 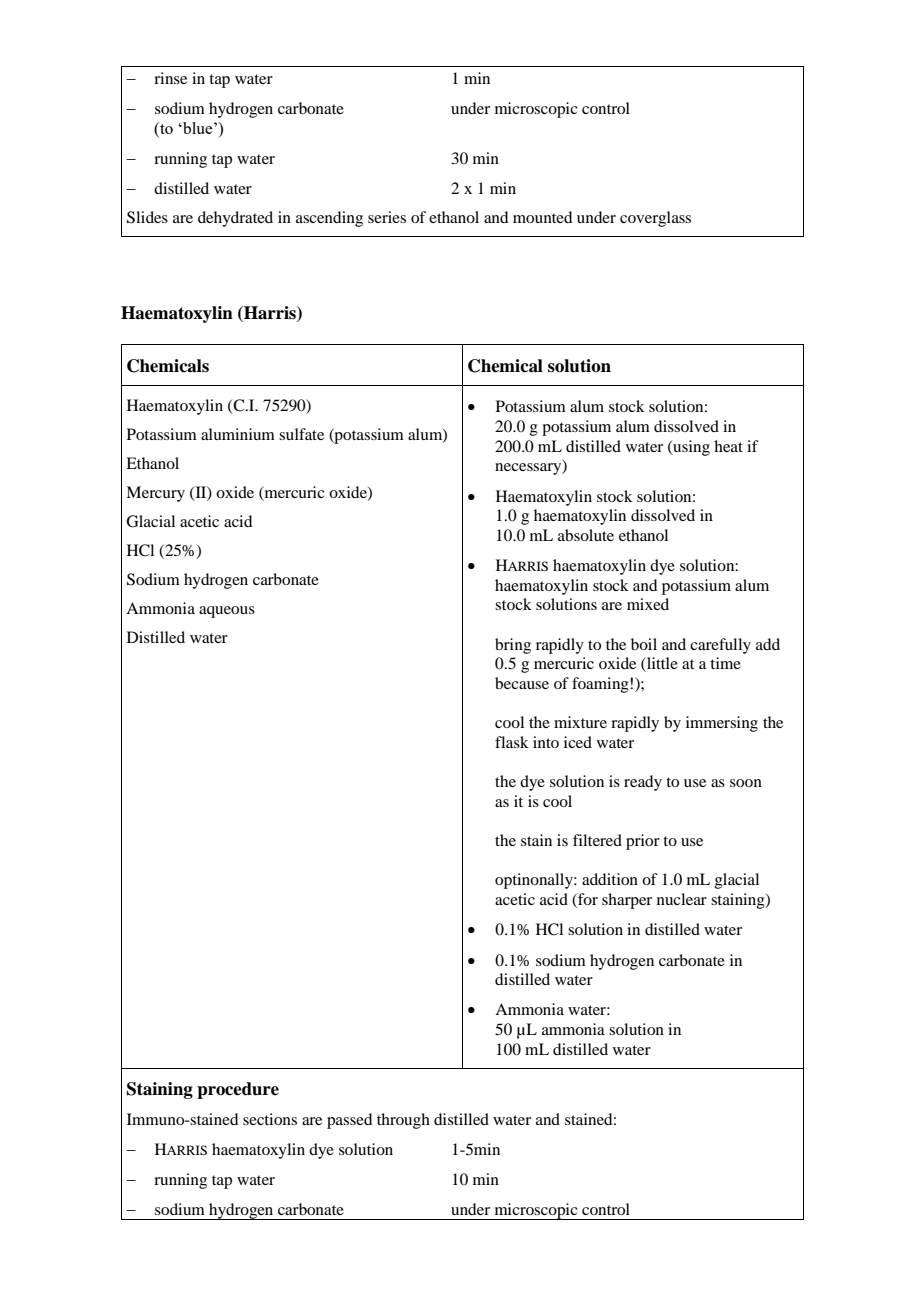 What do you see at coordinates (198, 128) in the page?
I see `blue` at bounding box center [198, 128].
